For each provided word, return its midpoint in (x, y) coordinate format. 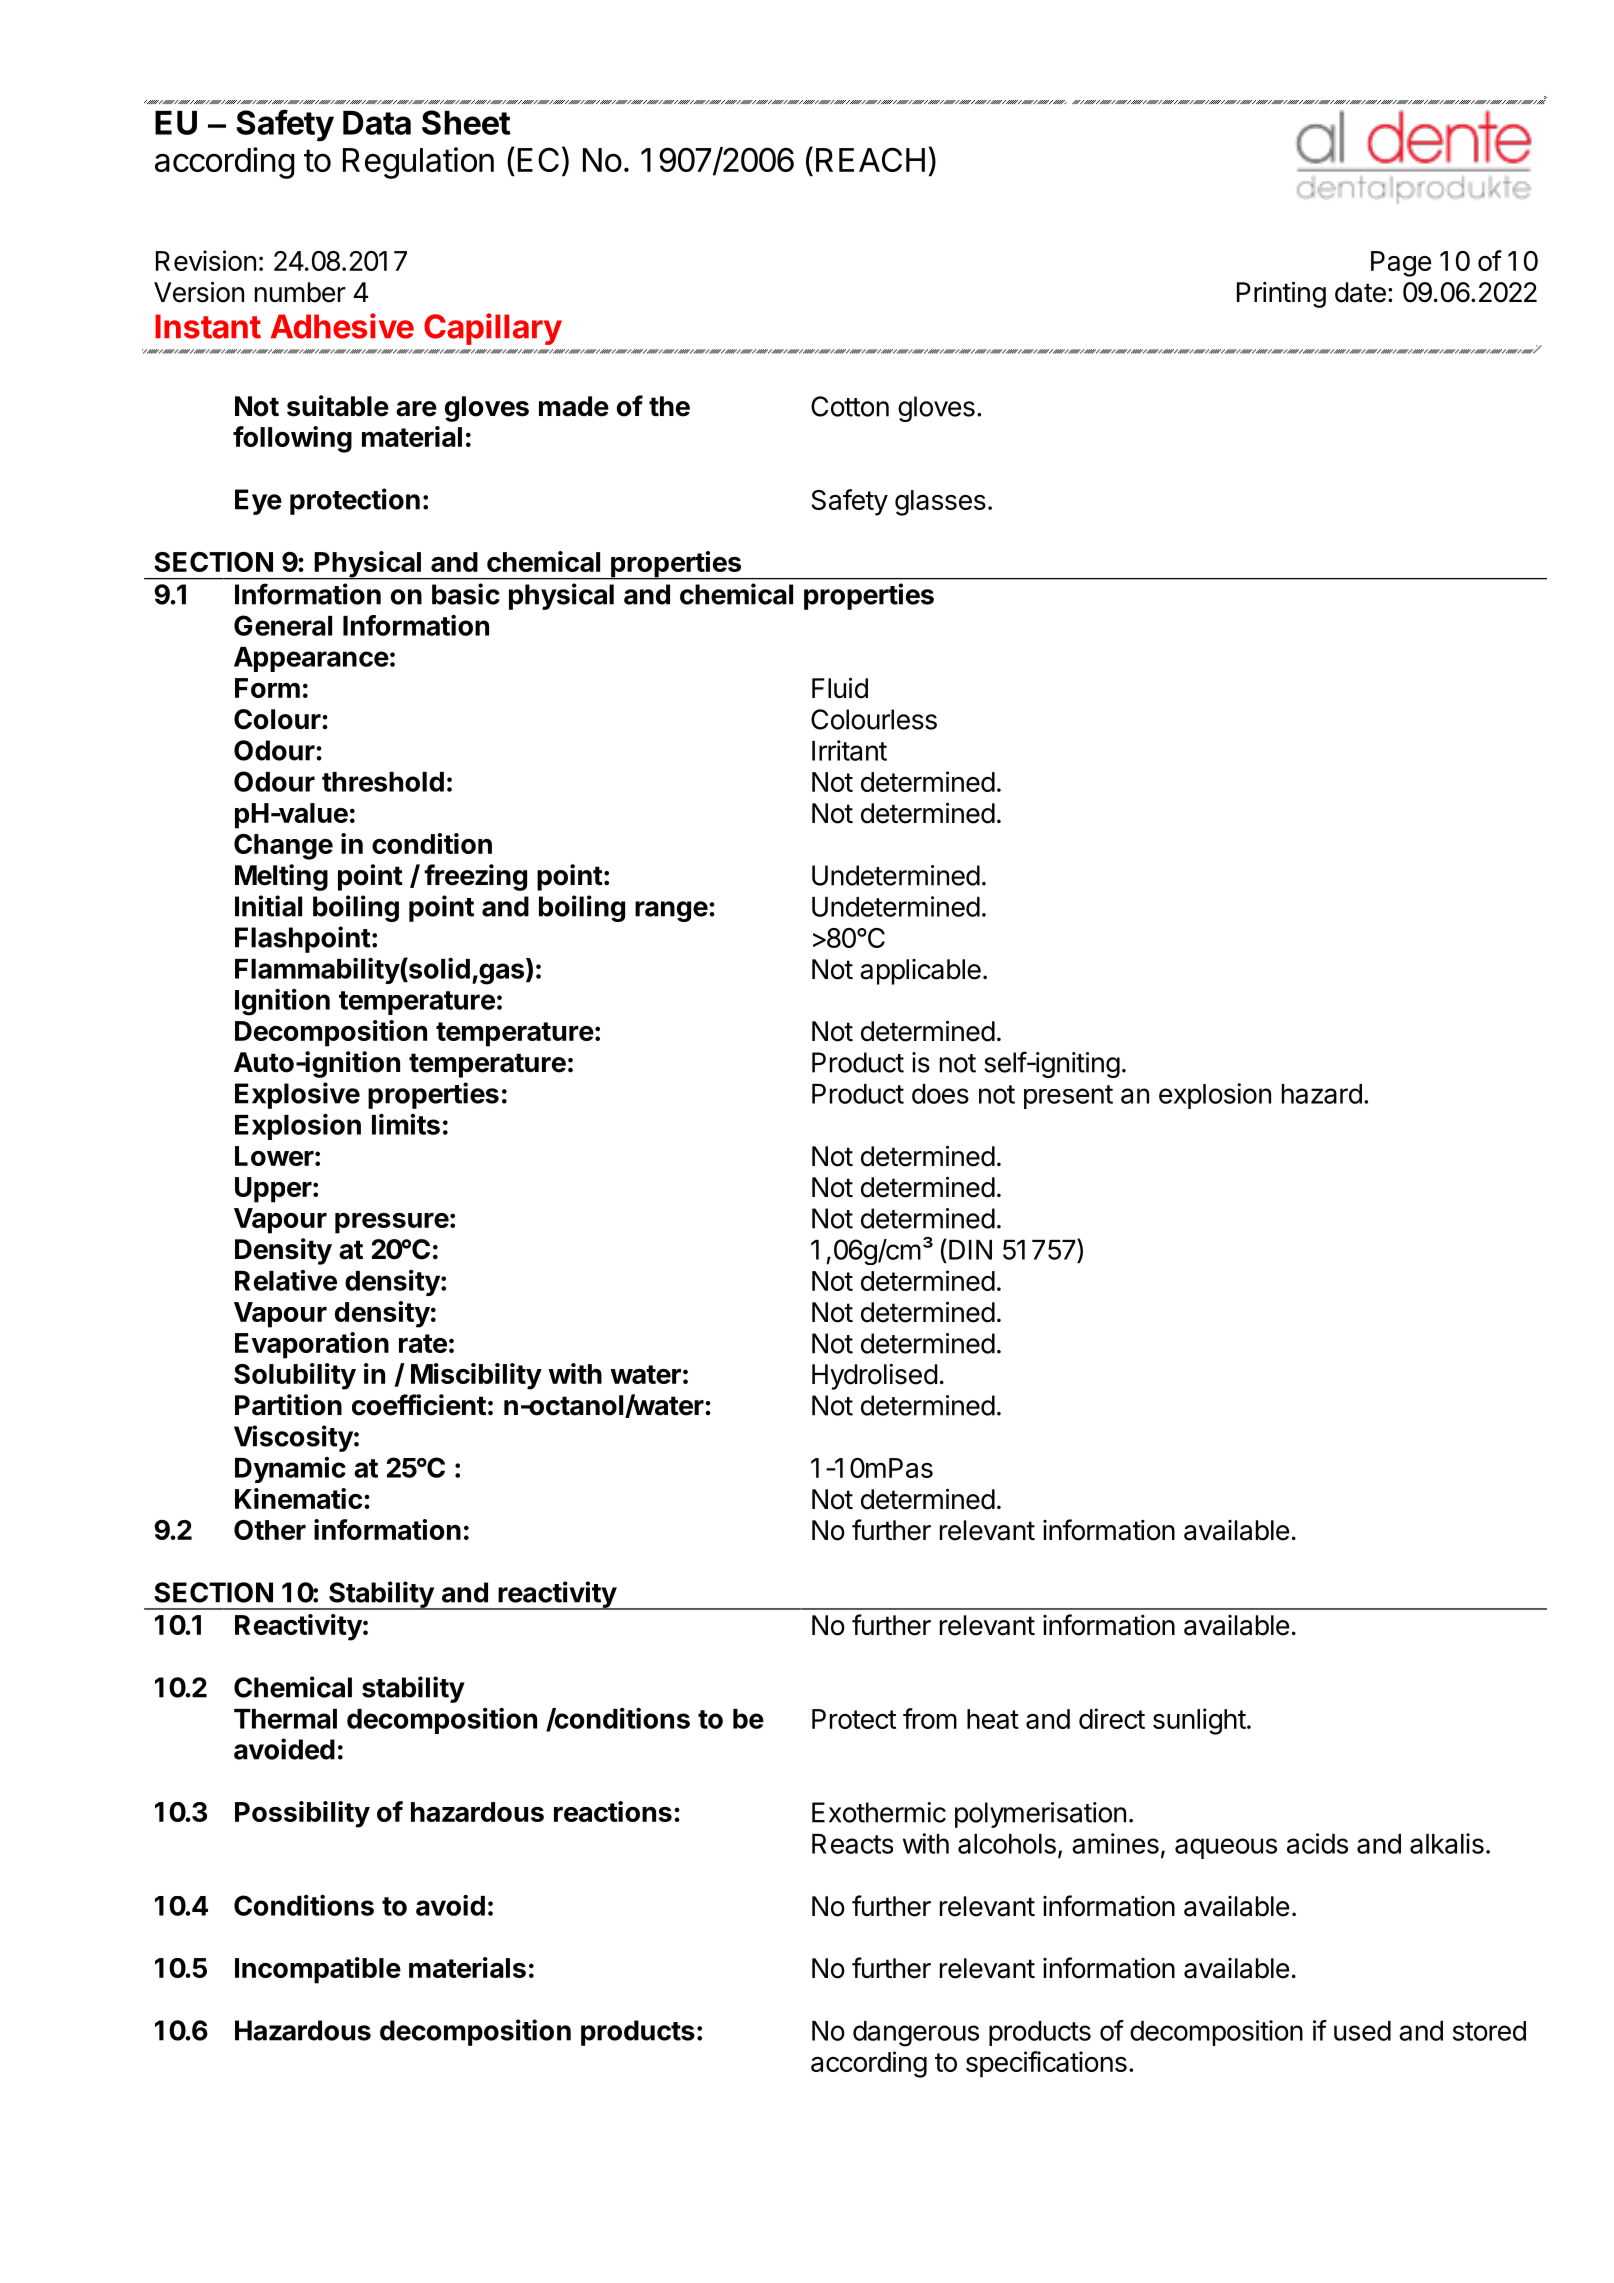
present (1068, 1097)
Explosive (297, 1095)
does (940, 1094)
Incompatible (318, 1970)
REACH (870, 159)
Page (1401, 264)
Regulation (418, 163)
